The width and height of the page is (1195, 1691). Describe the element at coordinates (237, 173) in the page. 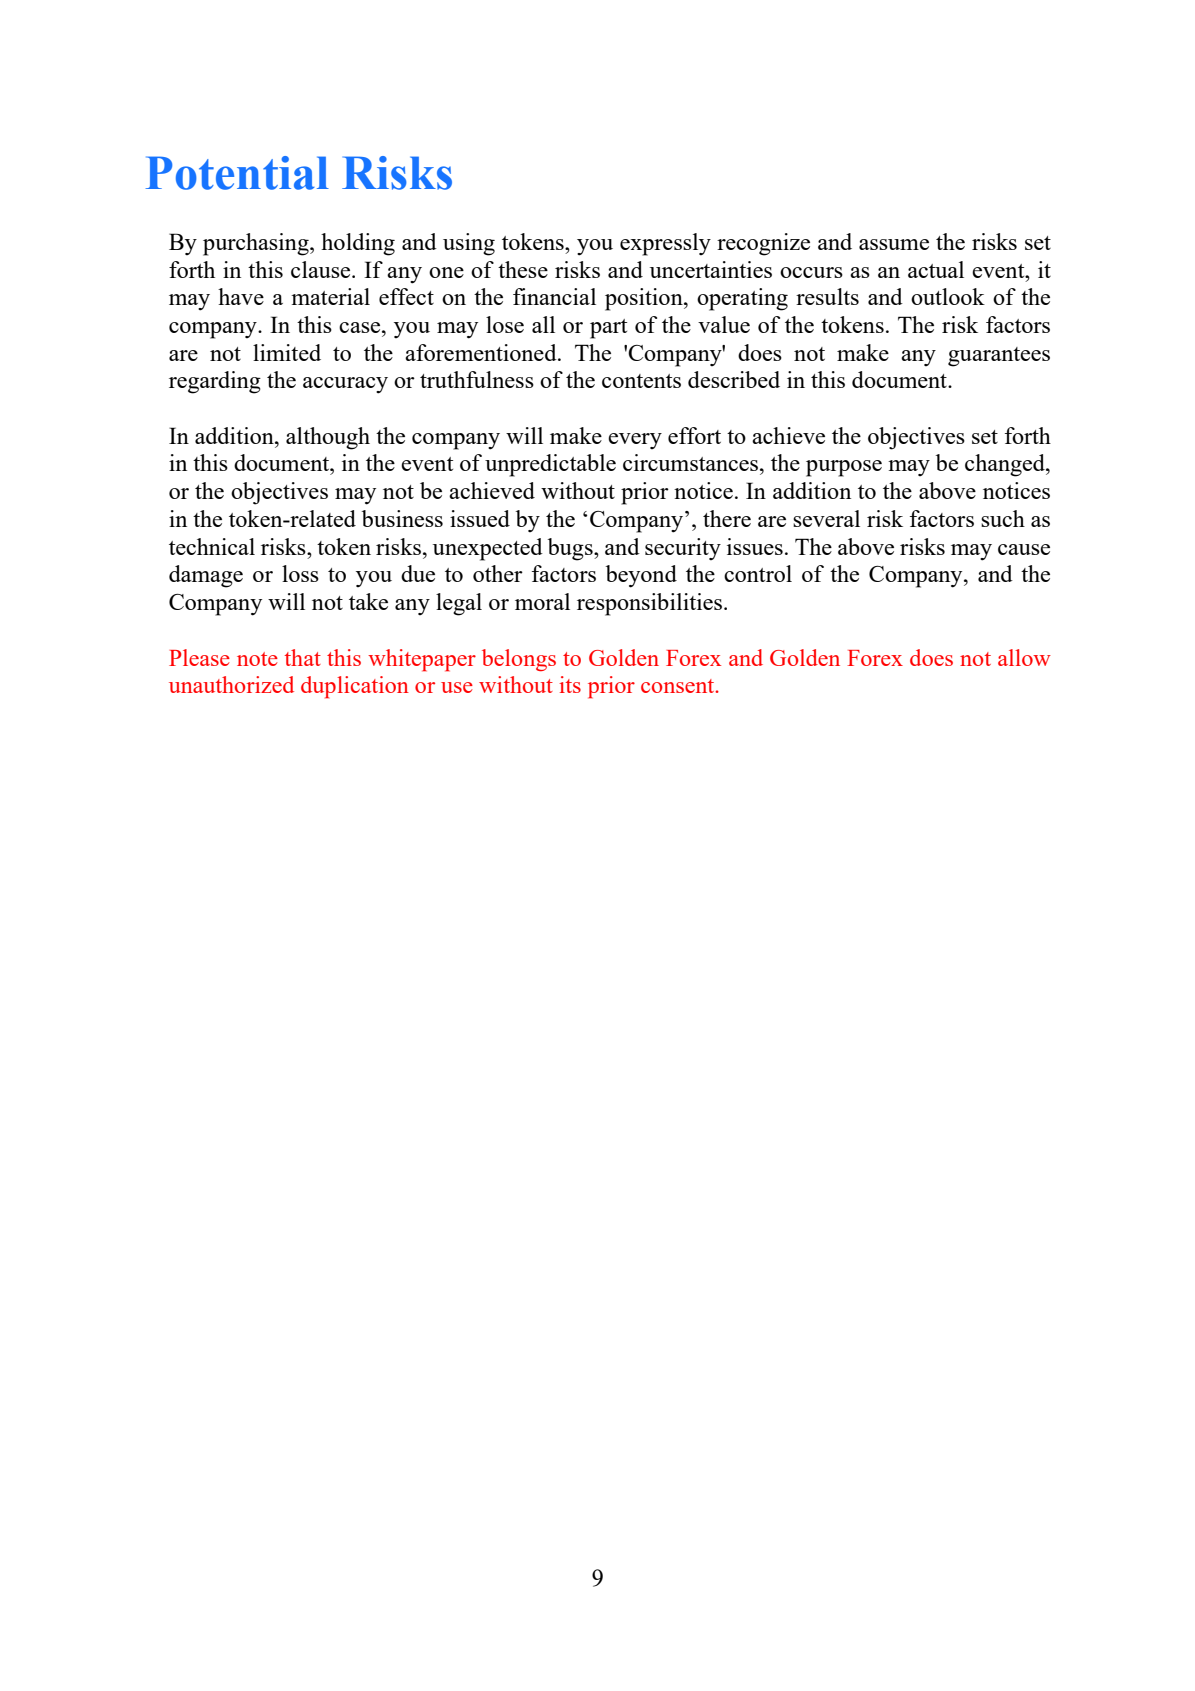

I see `Potential` at that location.
